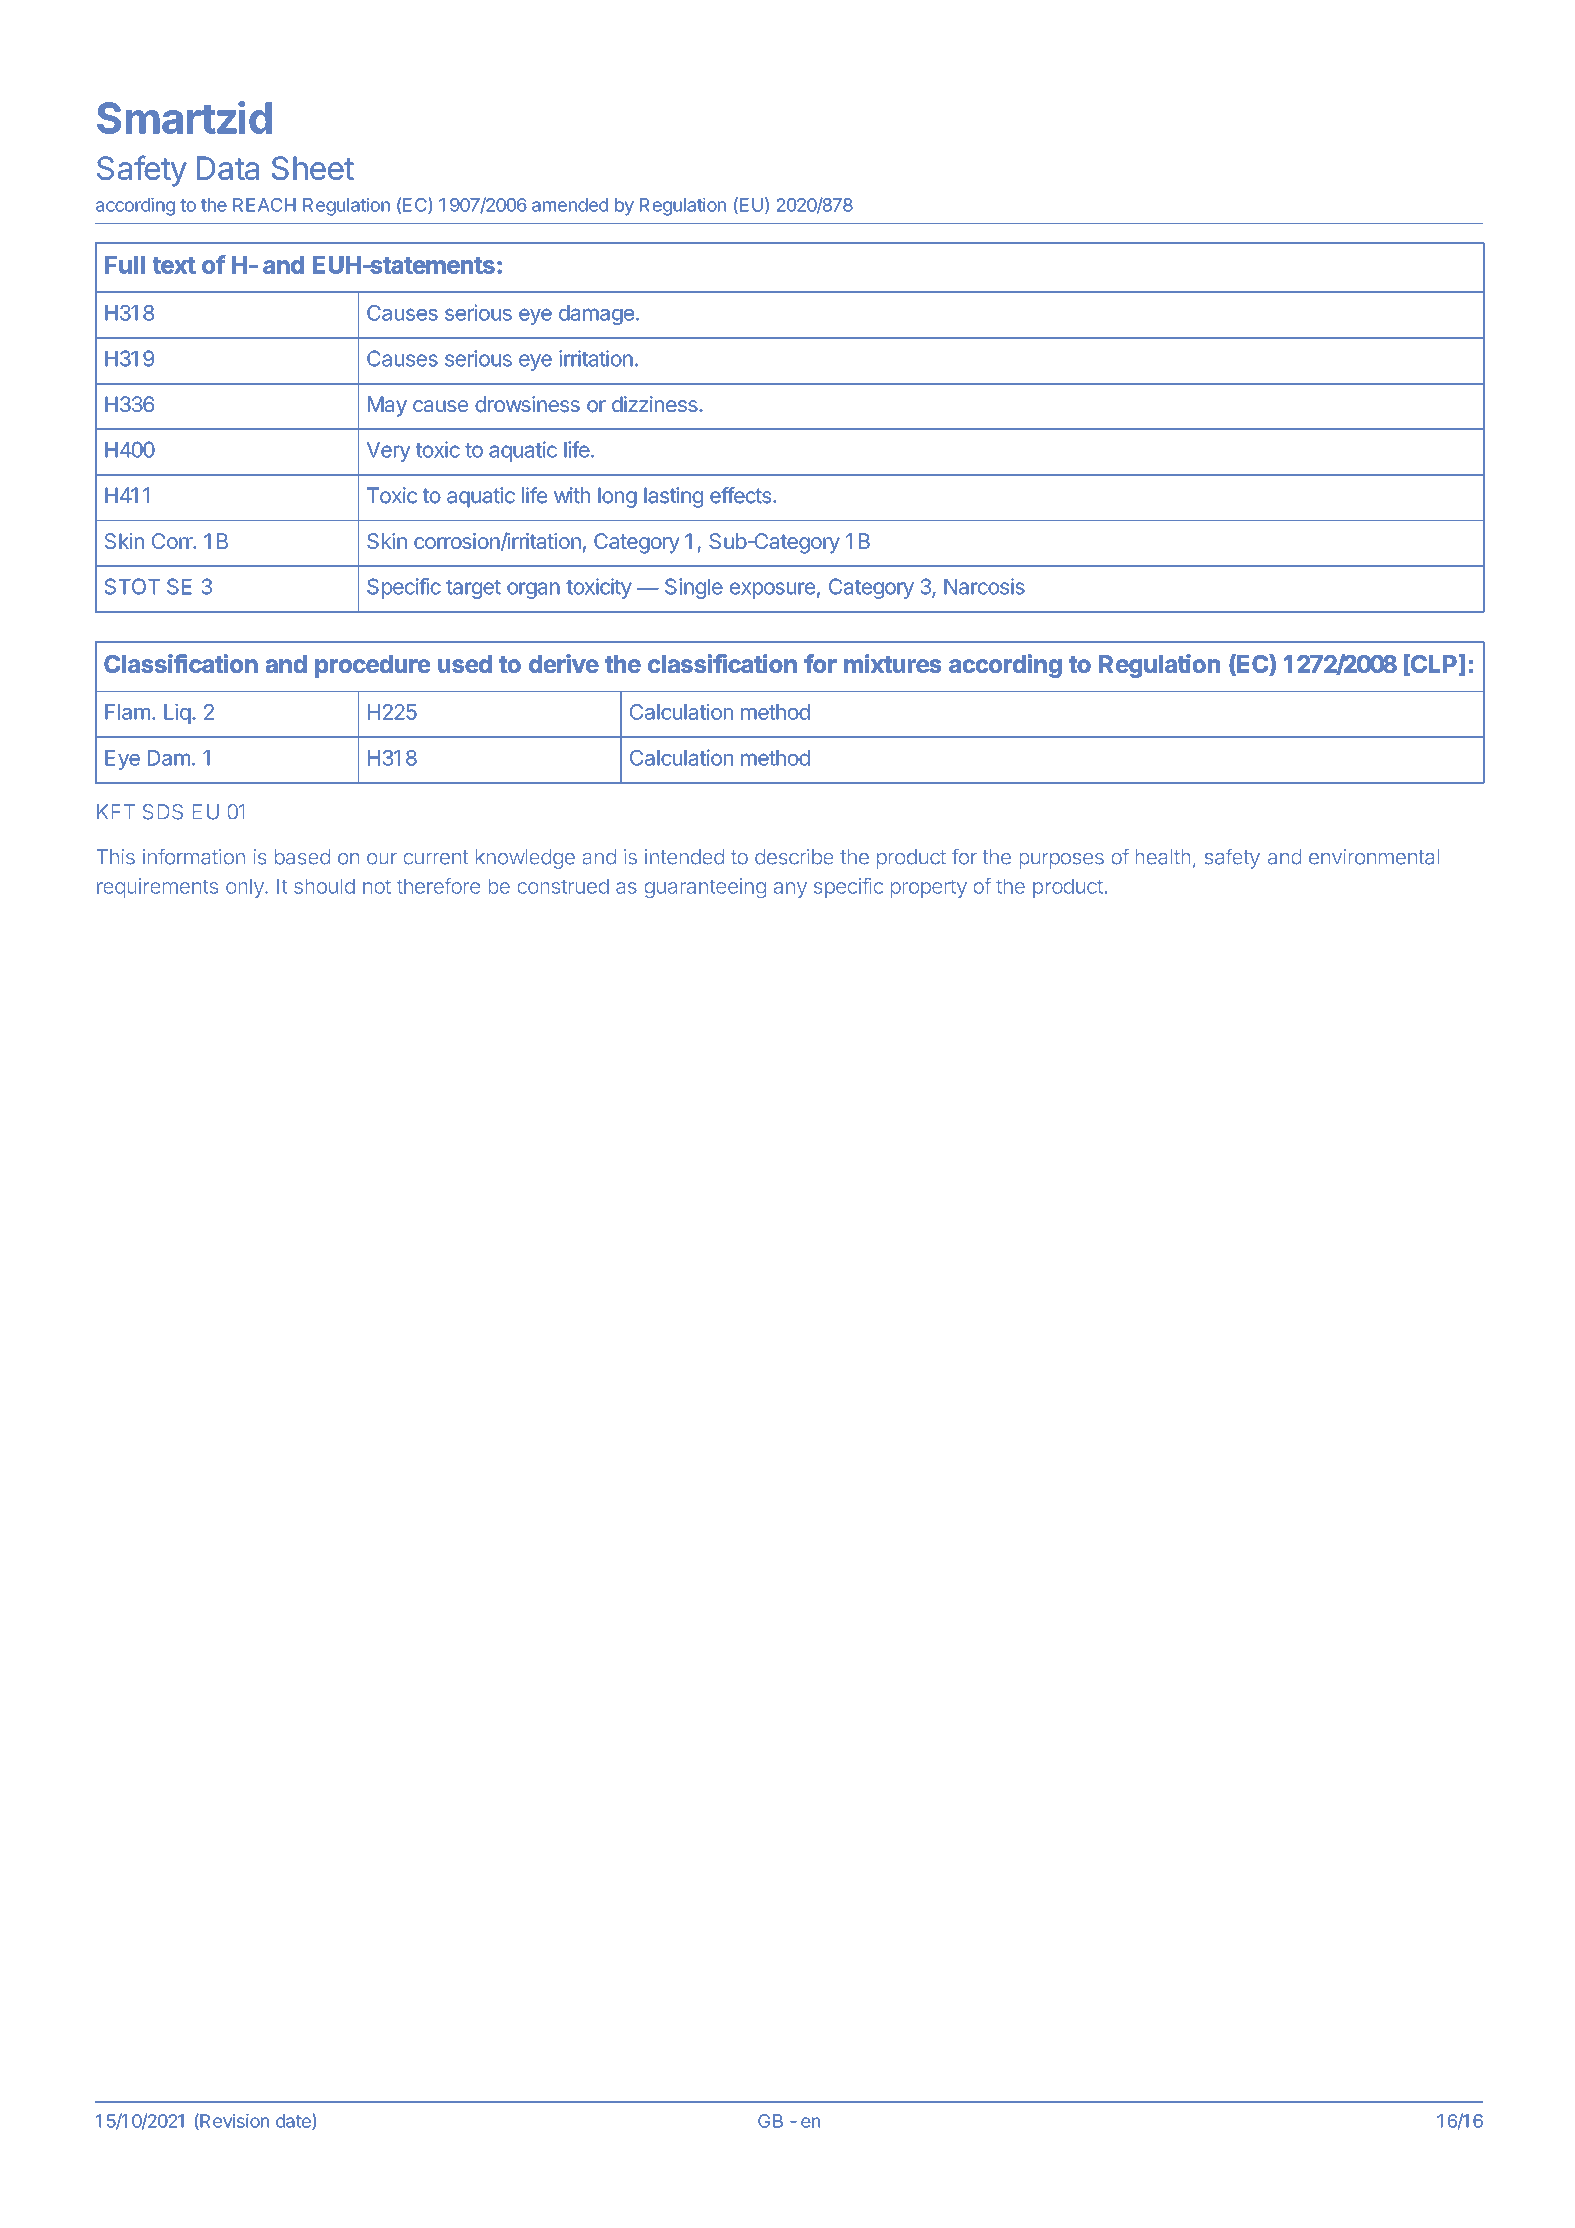 The height and width of the screenshot is (2228, 1575). What do you see at coordinates (389, 452) in the screenshot?
I see `Very` at bounding box center [389, 452].
